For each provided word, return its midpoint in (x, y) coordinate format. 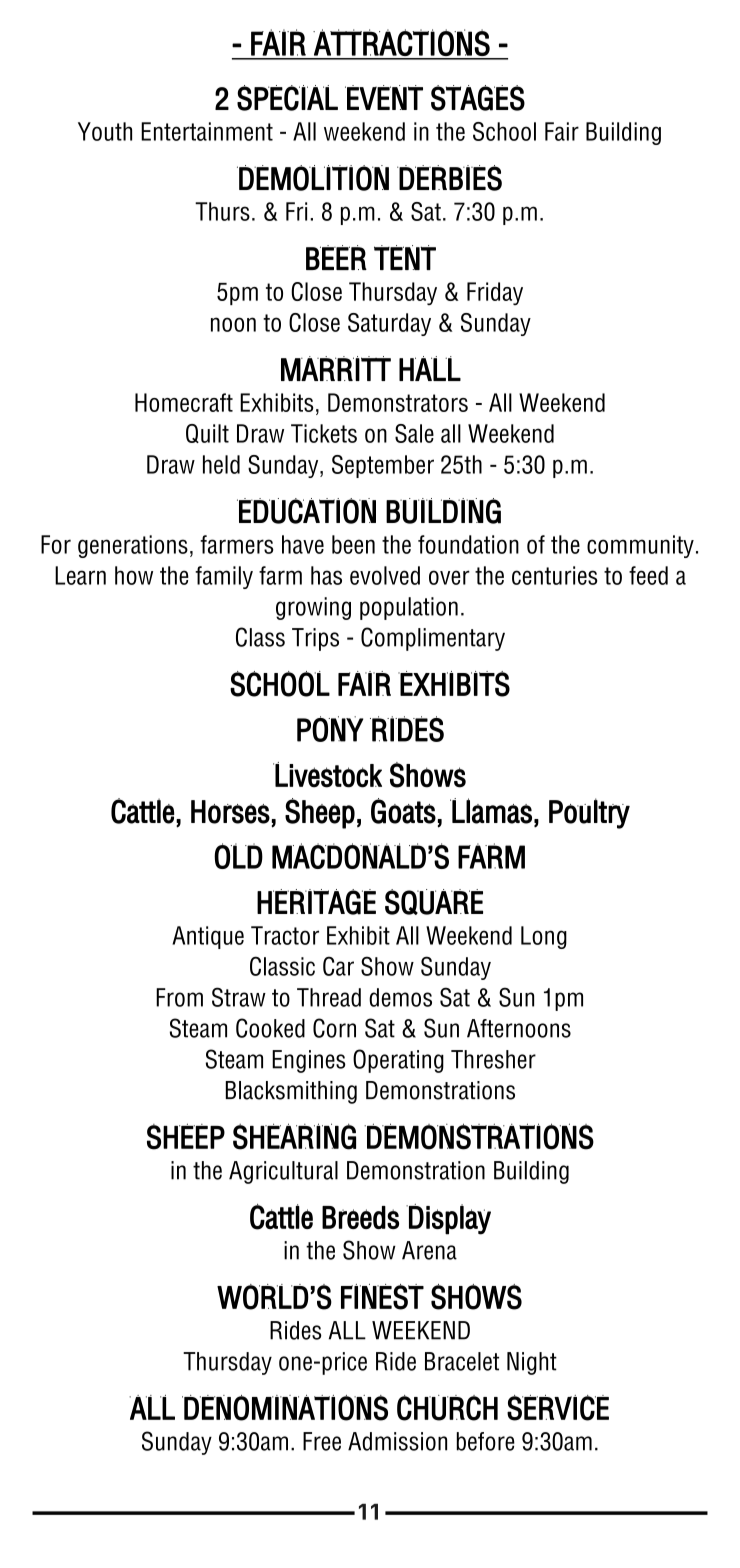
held (221, 464)
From (179, 997)
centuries (555, 575)
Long (544, 937)
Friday (495, 293)
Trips (315, 639)
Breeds (360, 1217)
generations (133, 546)
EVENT (384, 97)
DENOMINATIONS (285, 1408)
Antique (208, 937)
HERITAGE (316, 902)
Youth (105, 131)
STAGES (478, 98)
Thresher (493, 1059)
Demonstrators (398, 402)
